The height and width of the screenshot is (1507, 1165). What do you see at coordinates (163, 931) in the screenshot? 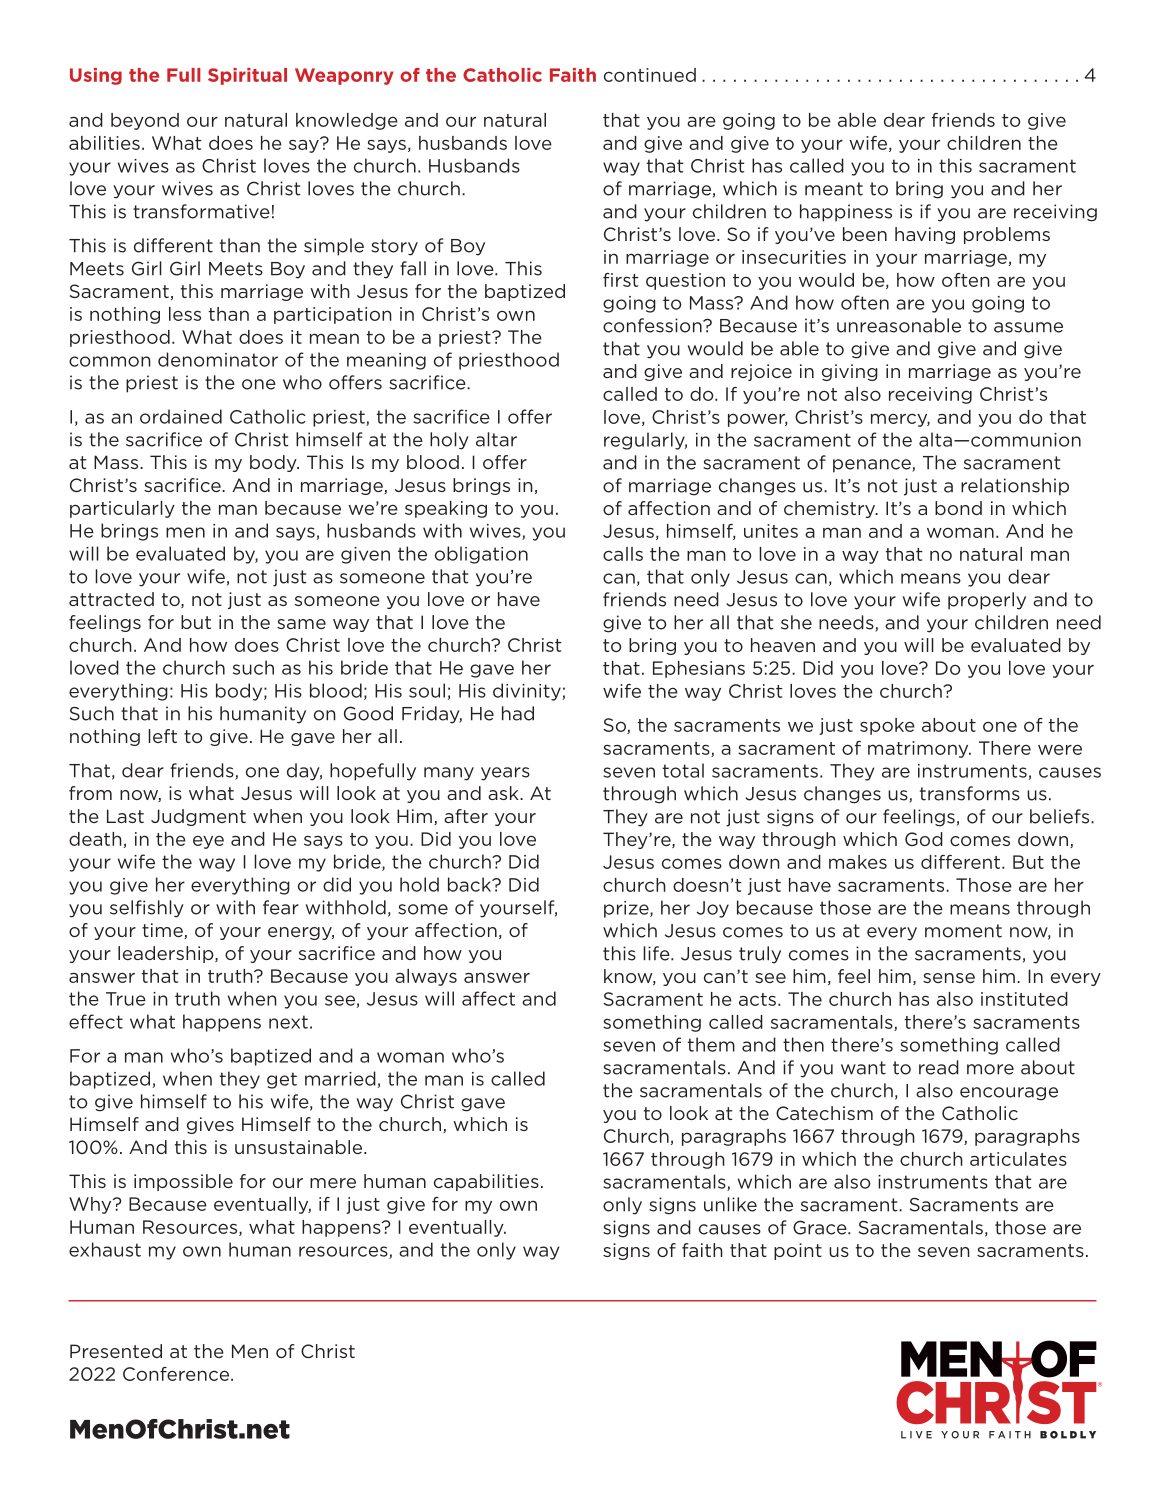
I see `time` at bounding box center [163, 931].
